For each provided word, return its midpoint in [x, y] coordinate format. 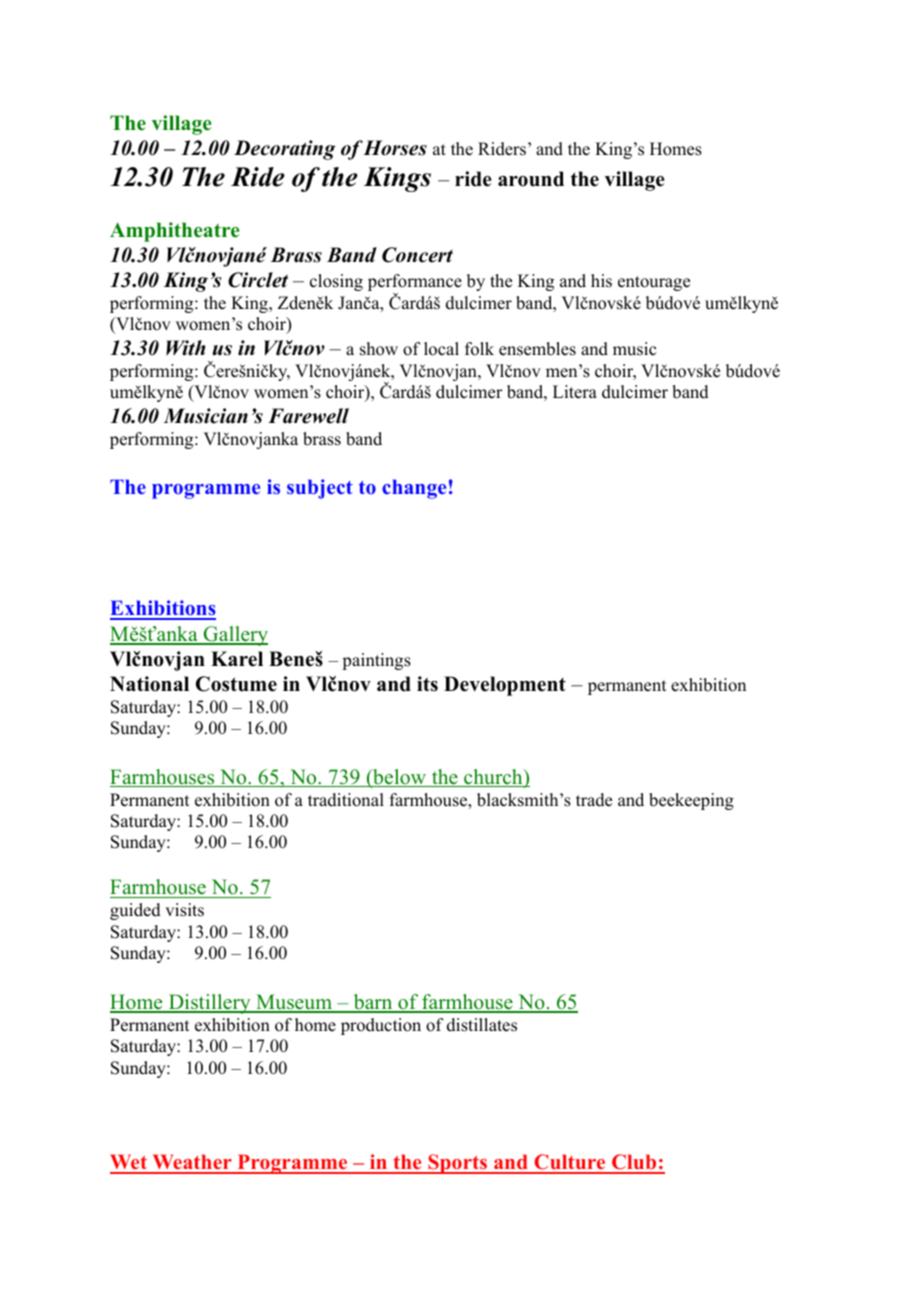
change [414, 489]
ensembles [537, 349]
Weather [192, 1163]
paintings [376, 661]
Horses [395, 148]
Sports [458, 1164]
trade [594, 800]
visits [184, 910]
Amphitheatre [174, 232]
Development [505, 686]
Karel [237, 659]
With [185, 348]
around [531, 179]
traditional [346, 800]
